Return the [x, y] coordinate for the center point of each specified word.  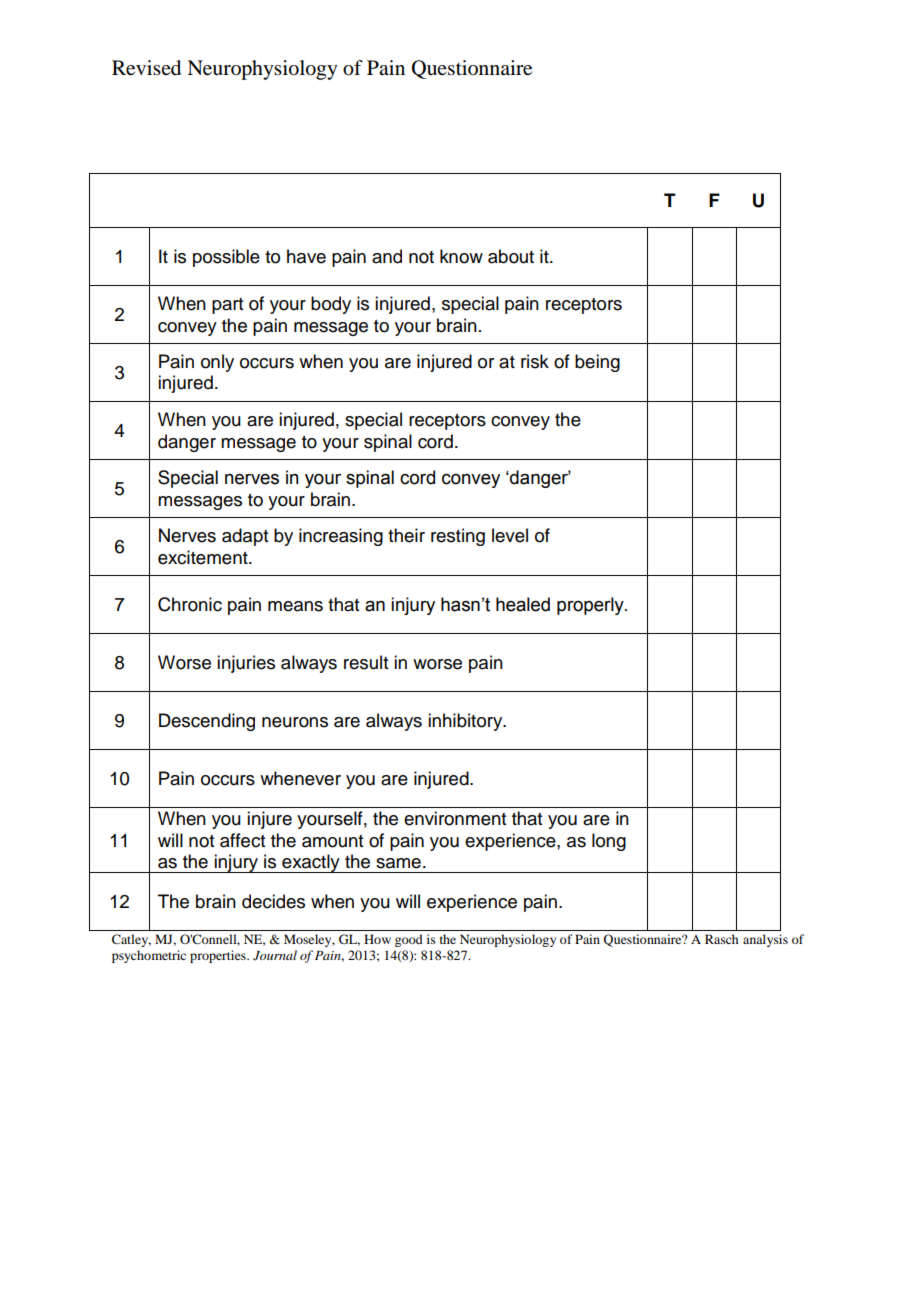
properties [219, 956]
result [366, 662]
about [511, 256]
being [597, 363]
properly [591, 606]
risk [535, 361]
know [461, 256]
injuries [246, 664]
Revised [146, 68]
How [377, 939]
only [217, 363]
